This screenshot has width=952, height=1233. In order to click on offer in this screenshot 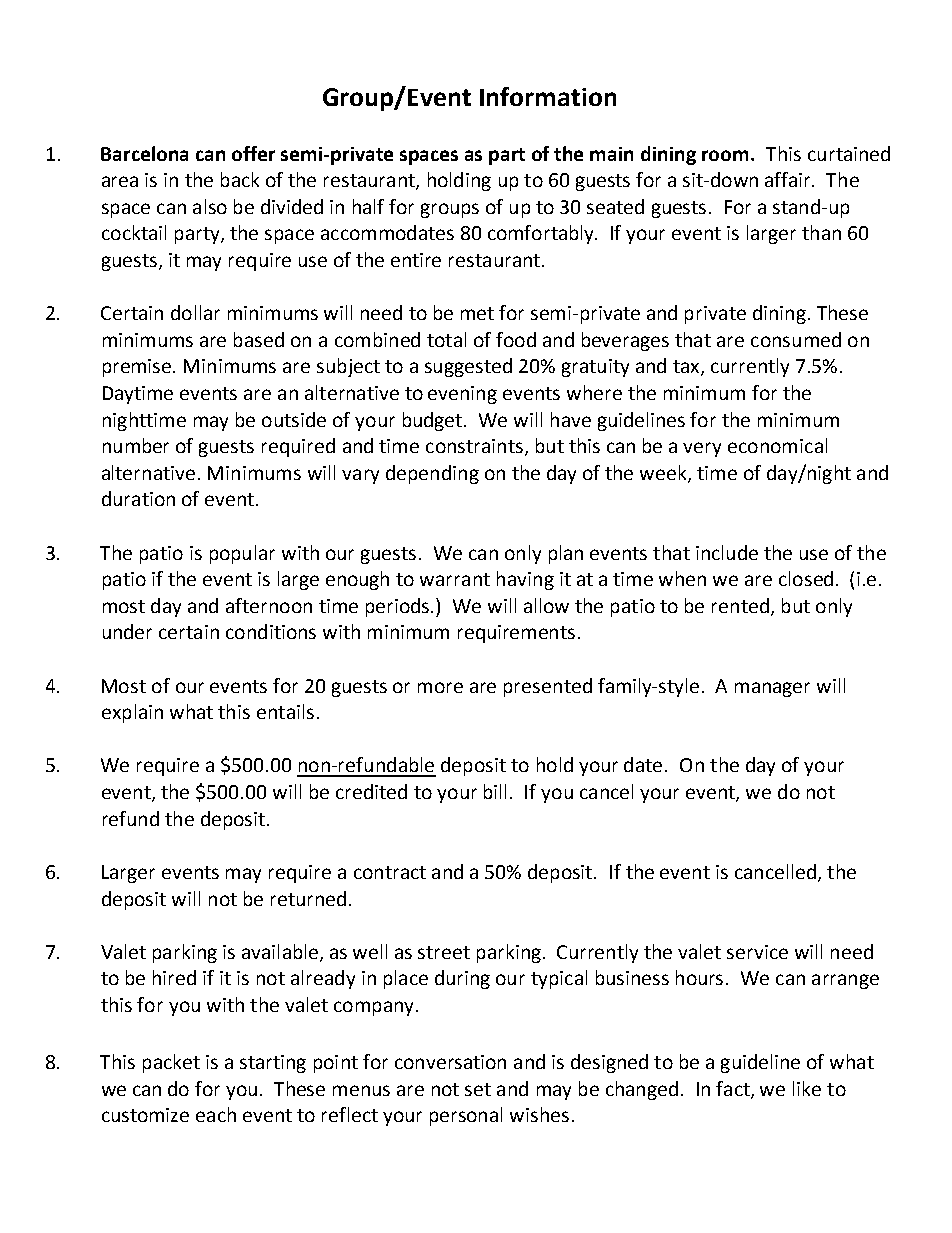, I will do `click(253, 153)`.
